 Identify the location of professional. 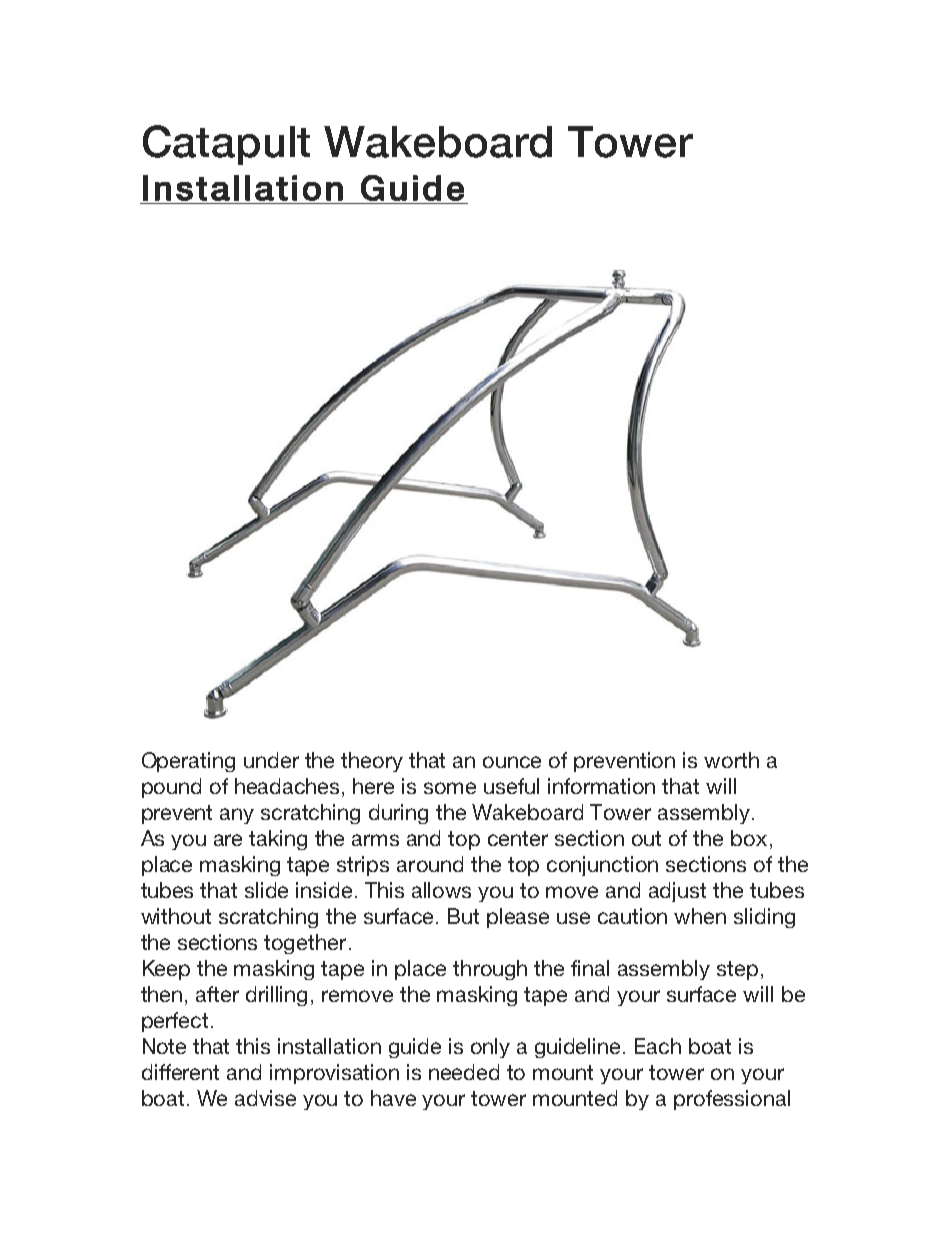
(732, 1100).
